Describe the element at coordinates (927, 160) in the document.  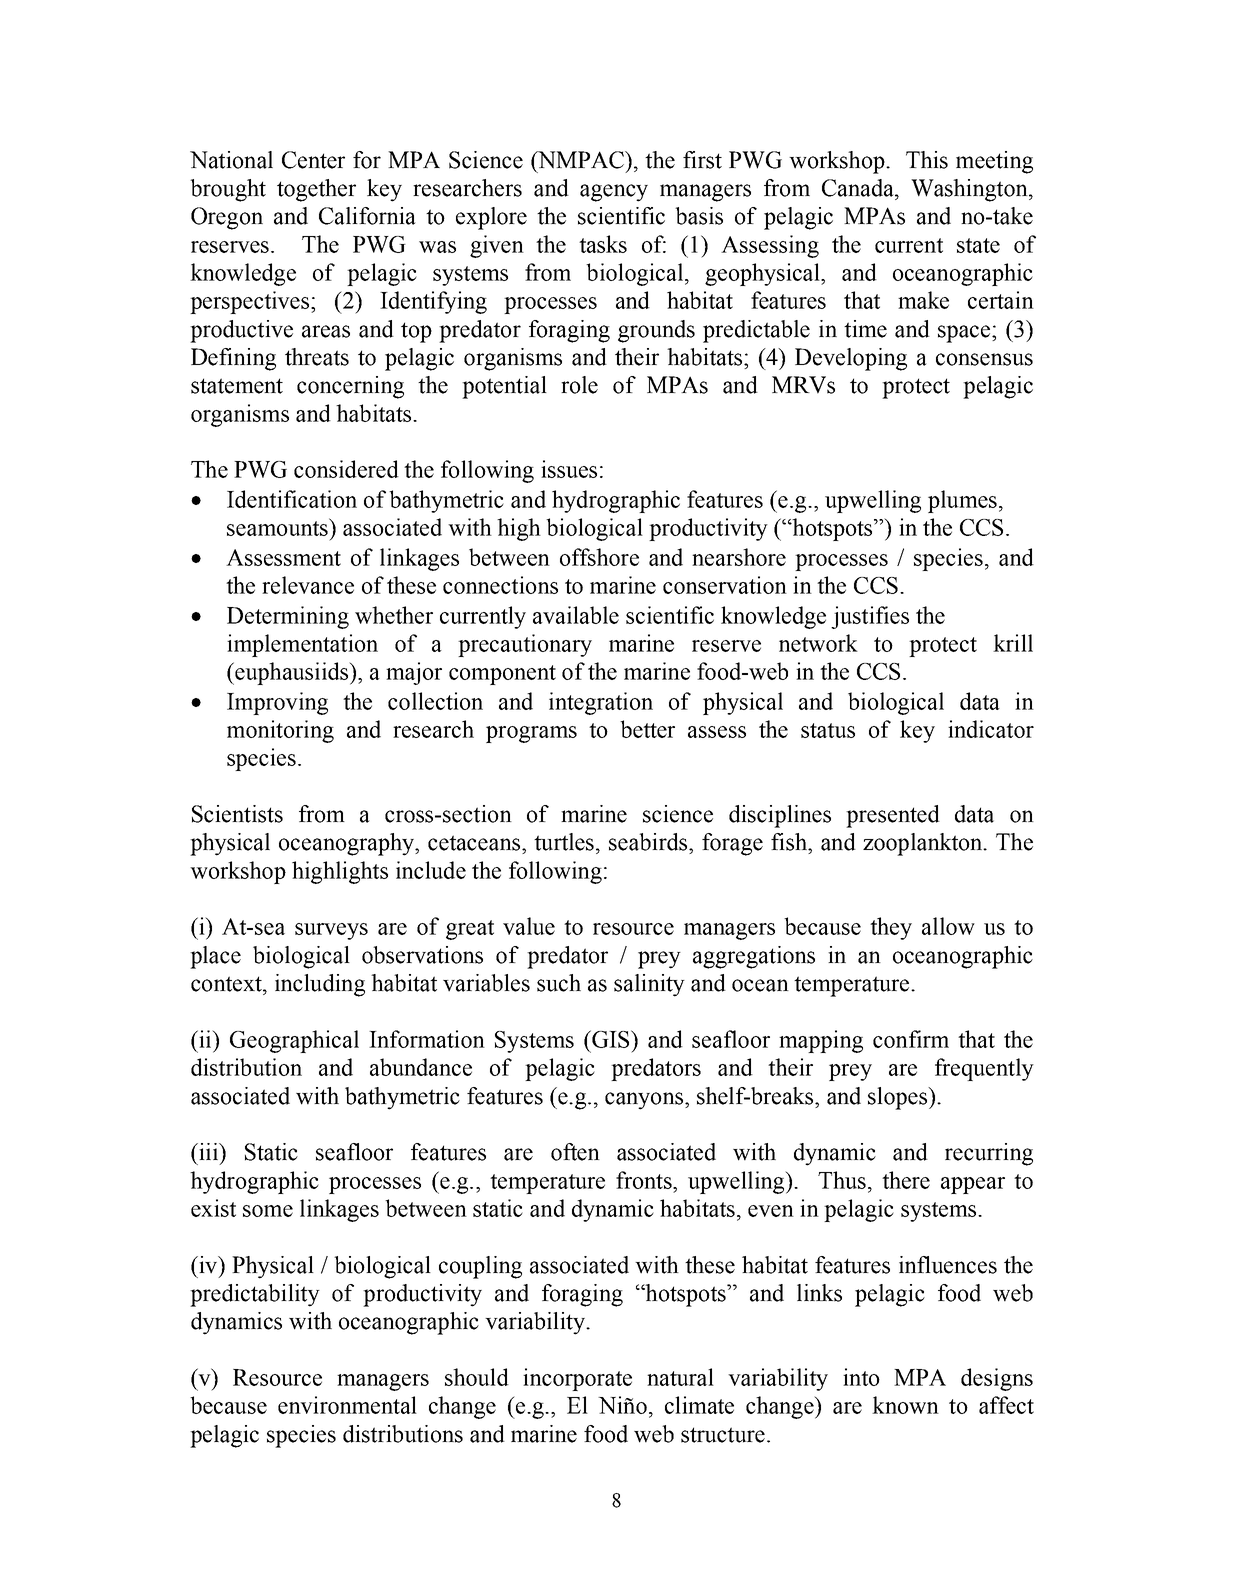
I see `This` at that location.
